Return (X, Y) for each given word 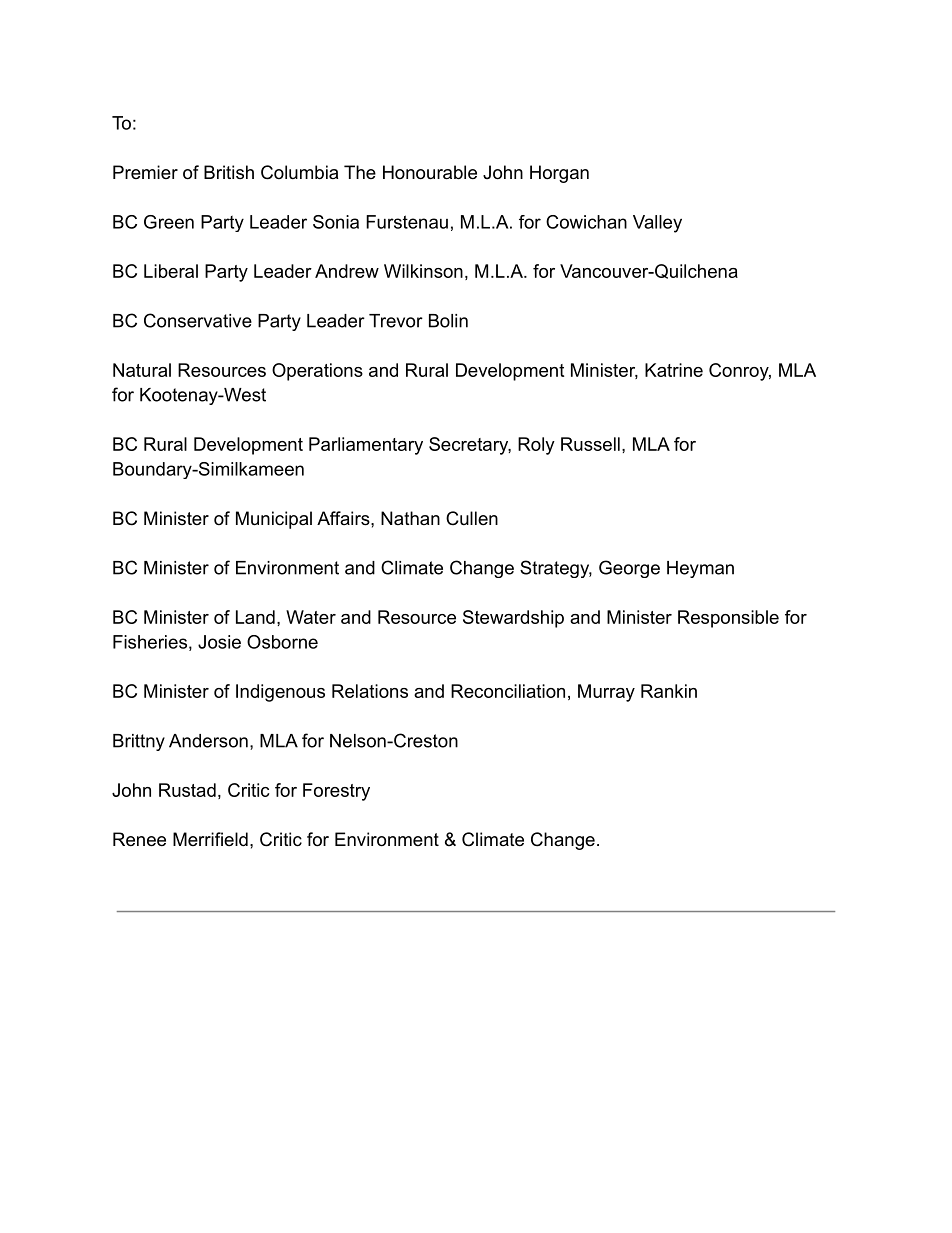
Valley (657, 224)
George (629, 569)
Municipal (274, 520)
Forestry (336, 792)
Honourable (430, 172)
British (229, 172)
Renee (139, 839)
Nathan (410, 518)
